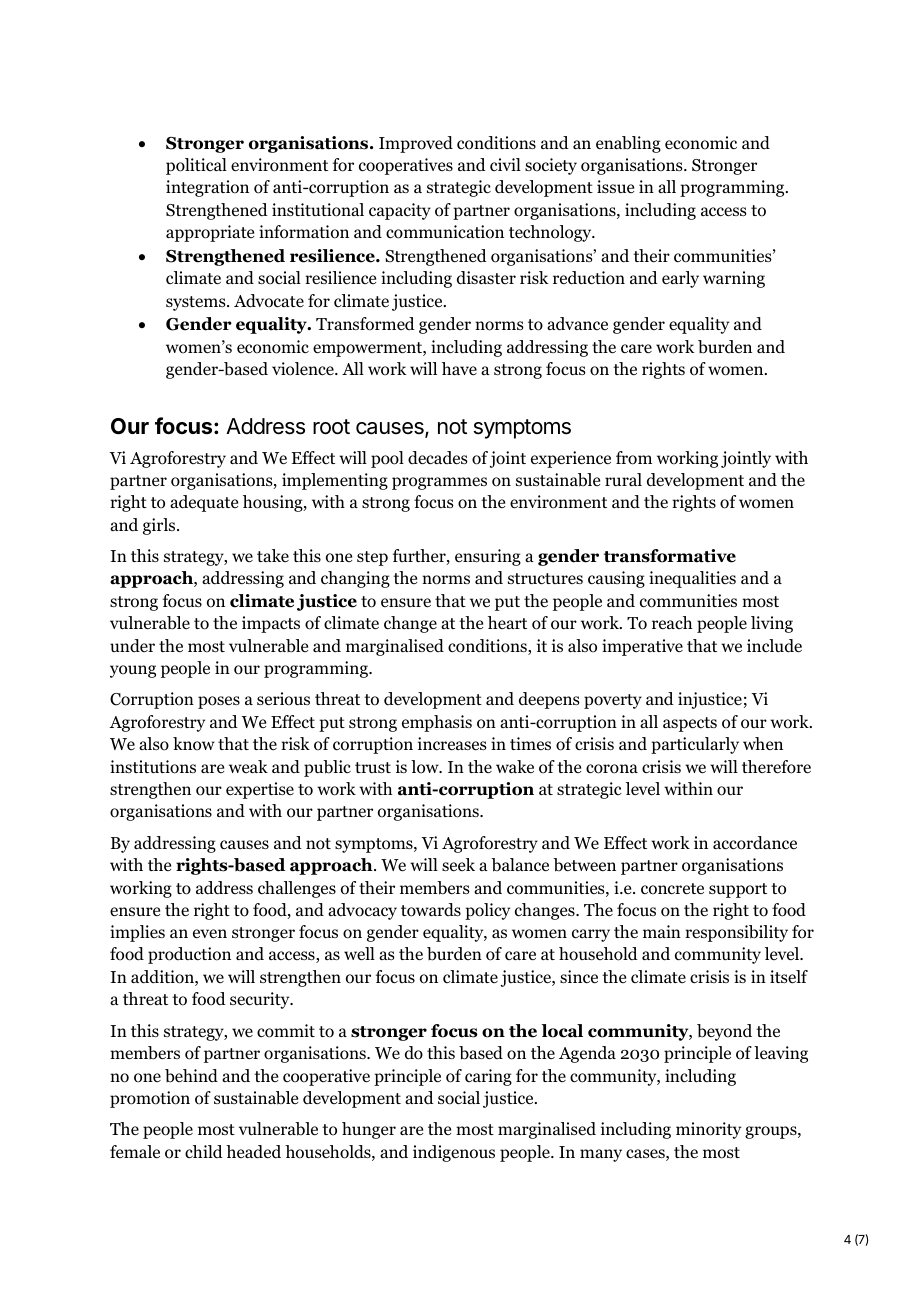 Image resolution: width=924 pixels, height=1308 pixels. Describe the element at coordinates (459, 368) in the page. I see `have` at that location.
